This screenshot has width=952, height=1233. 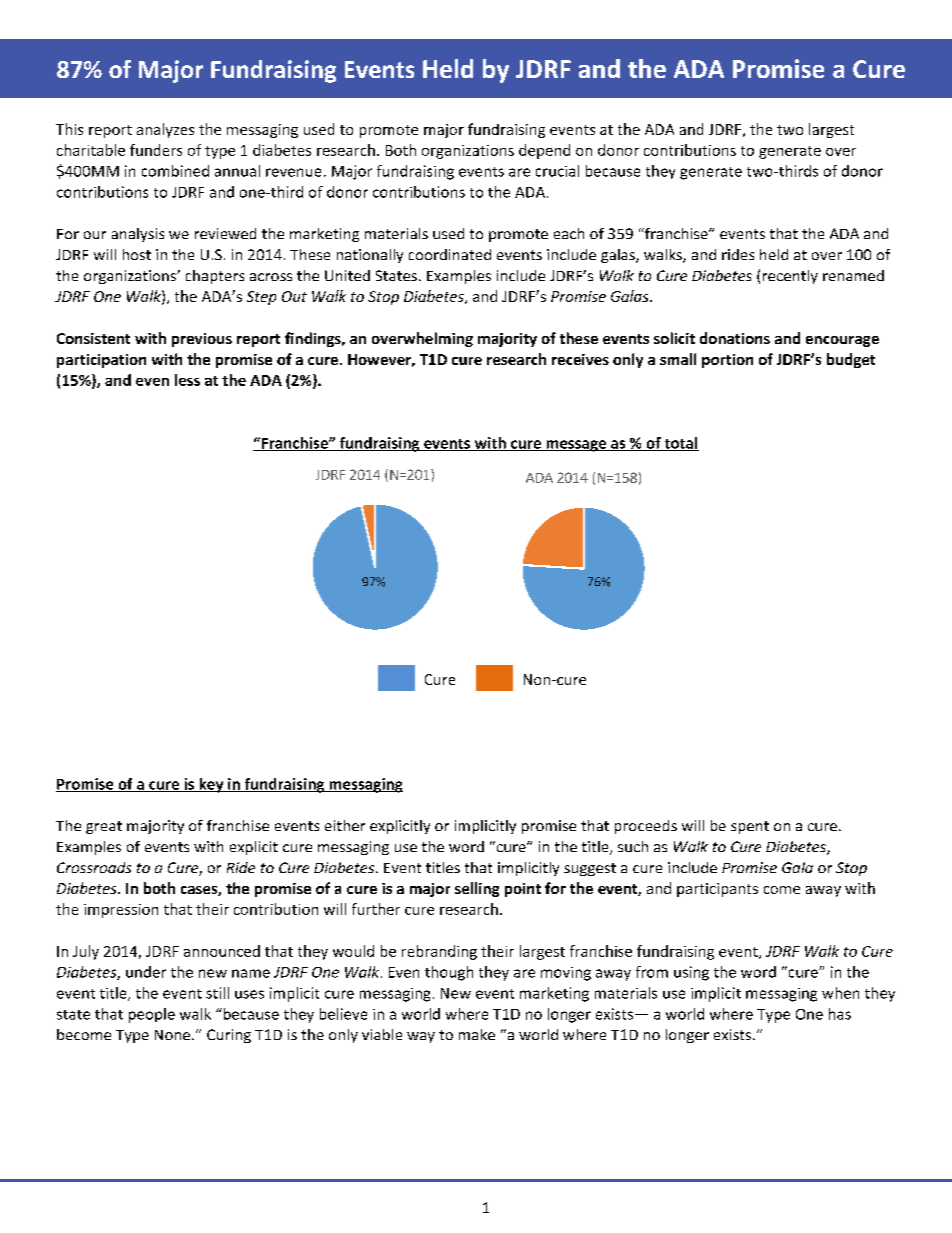 I want to click on either, so click(x=345, y=825).
